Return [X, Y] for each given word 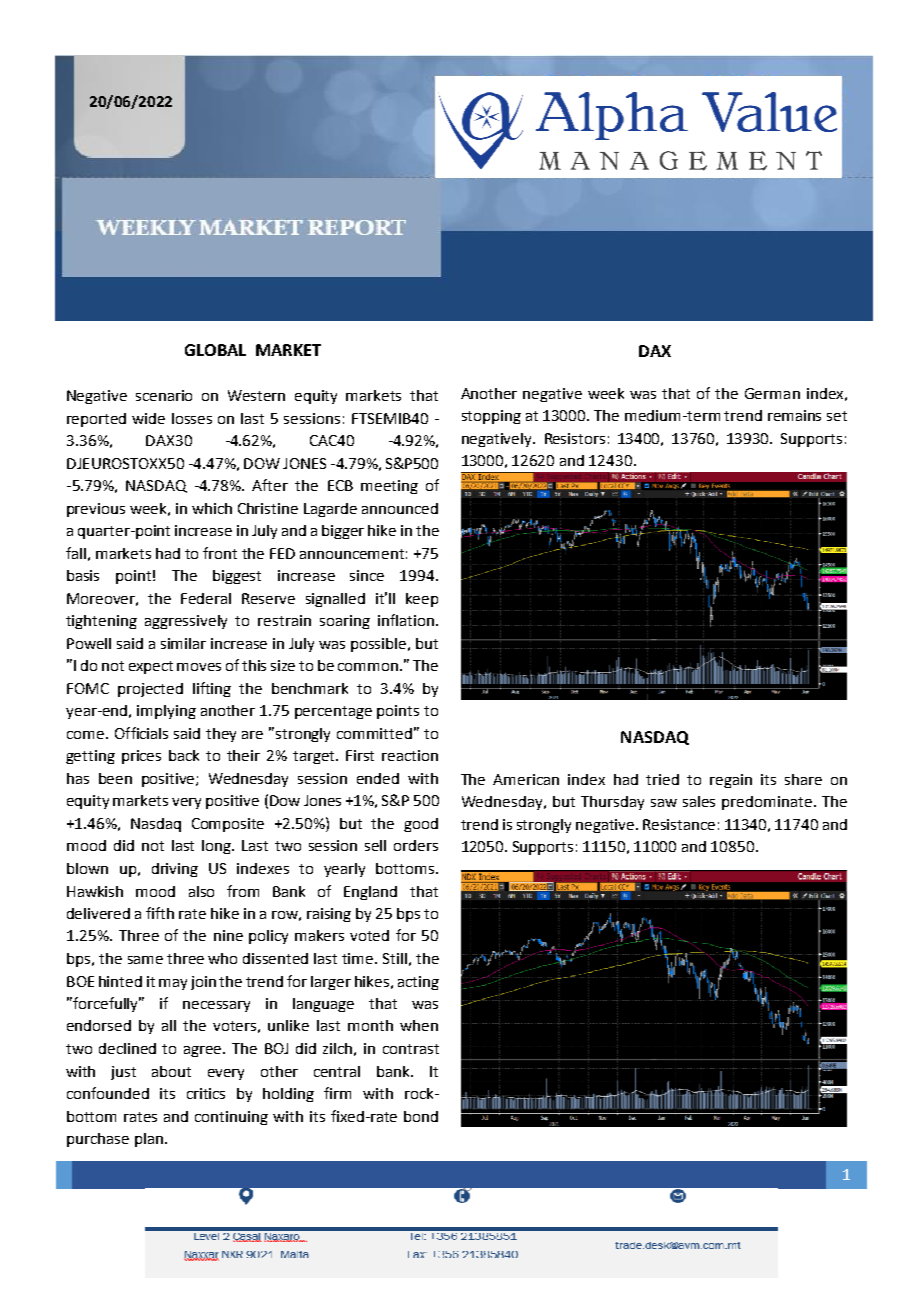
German [772, 393]
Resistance [679, 824]
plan [149, 1140]
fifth [160, 913]
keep [422, 600]
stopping [491, 417]
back [184, 755]
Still [395, 958]
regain [731, 781]
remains [794, 415]
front [220, 553]
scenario [164, 395]
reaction [410, 755]
